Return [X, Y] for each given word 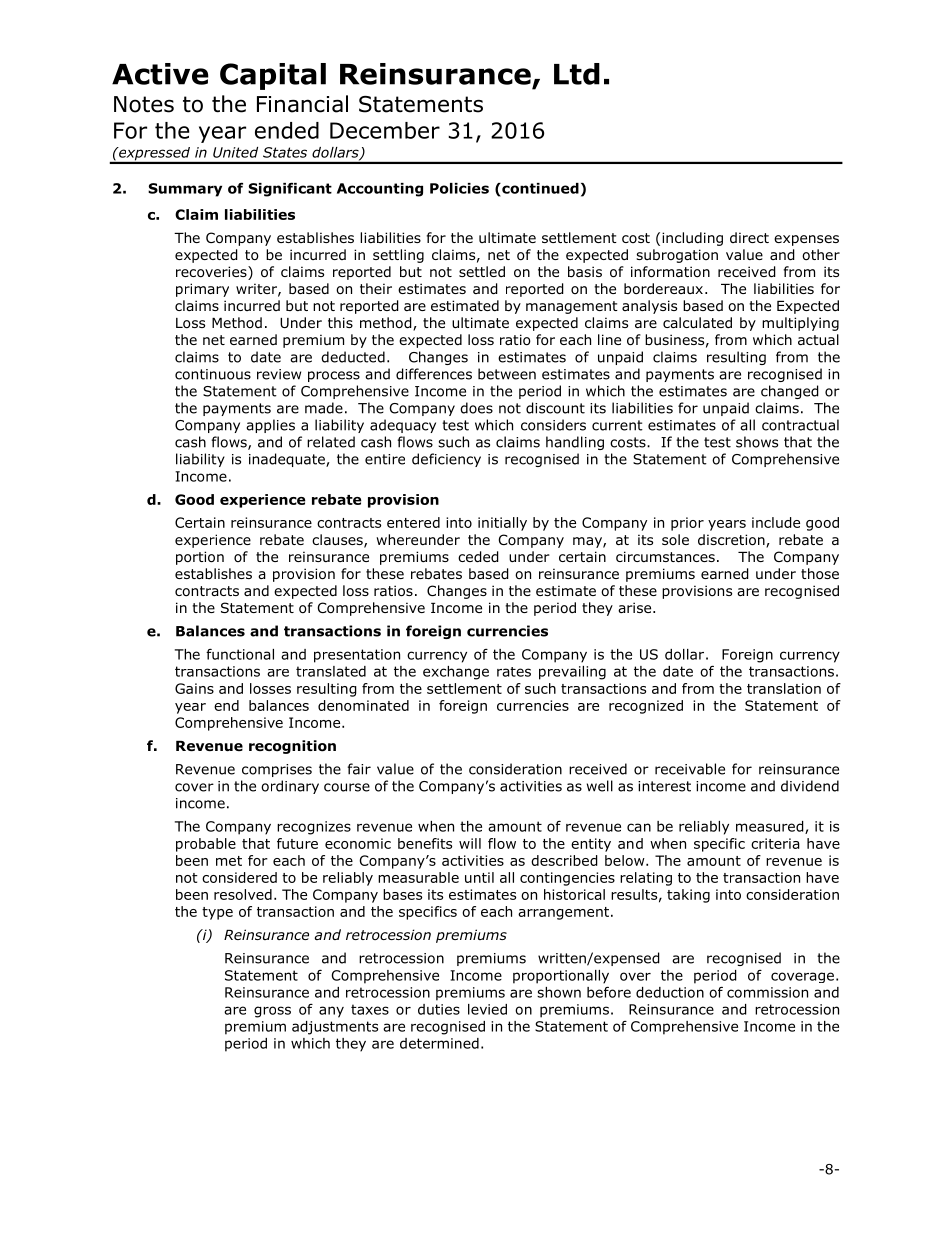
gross [272, 1012]
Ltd [577, 74]
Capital [273, 76]
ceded [478, 557]
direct [749, 237]
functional [240, 654]
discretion [732, 541]
